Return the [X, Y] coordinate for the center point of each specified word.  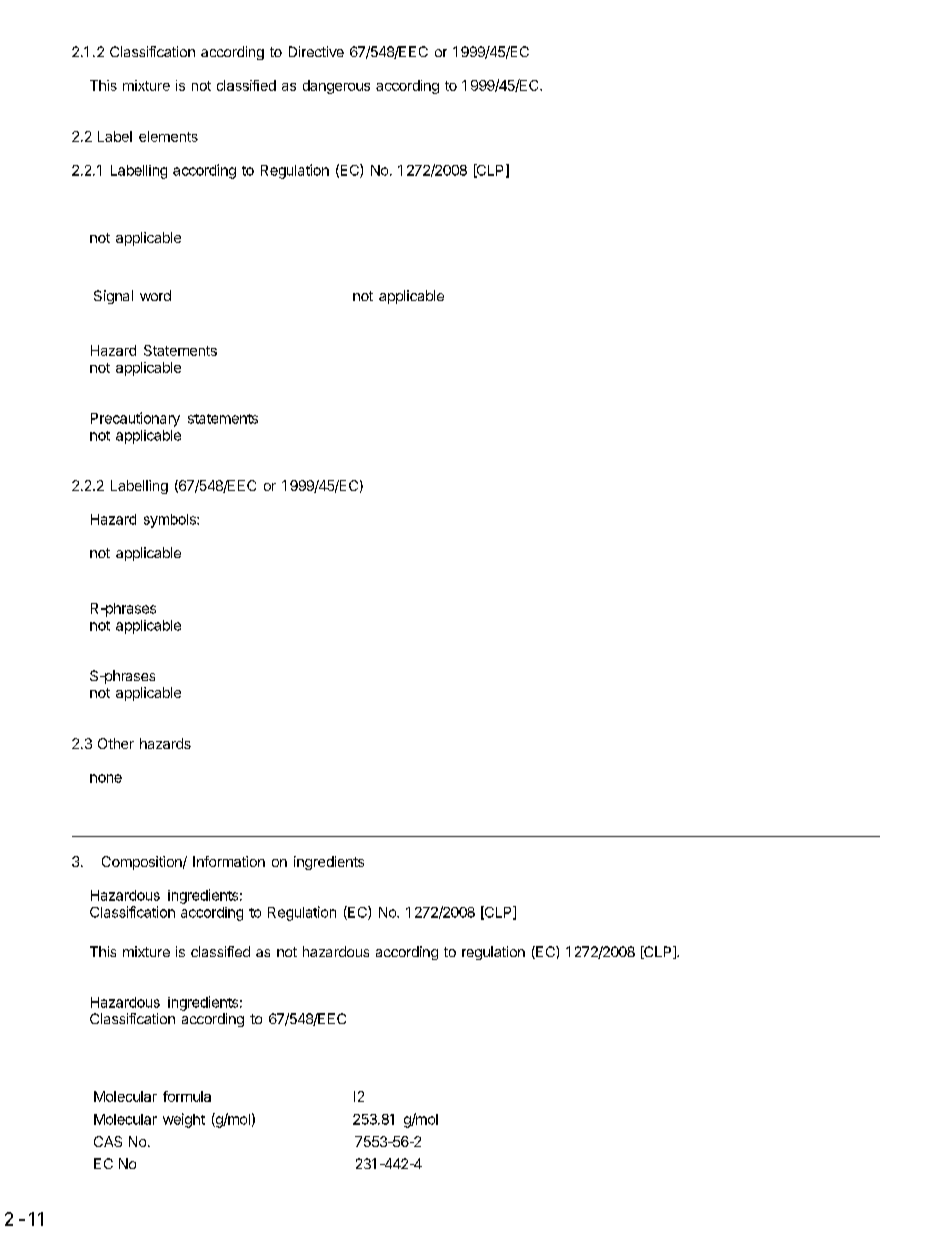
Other [116, 743]
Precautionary [135, 419]
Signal [113, 297]
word [155, 295]
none [106, 778]
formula [187, 1096]
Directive [316, 51]
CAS [108, 1141]
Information [229, 861]
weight [184, 1120]
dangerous [336, 87]
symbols [171, 521]
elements [168, 136]
